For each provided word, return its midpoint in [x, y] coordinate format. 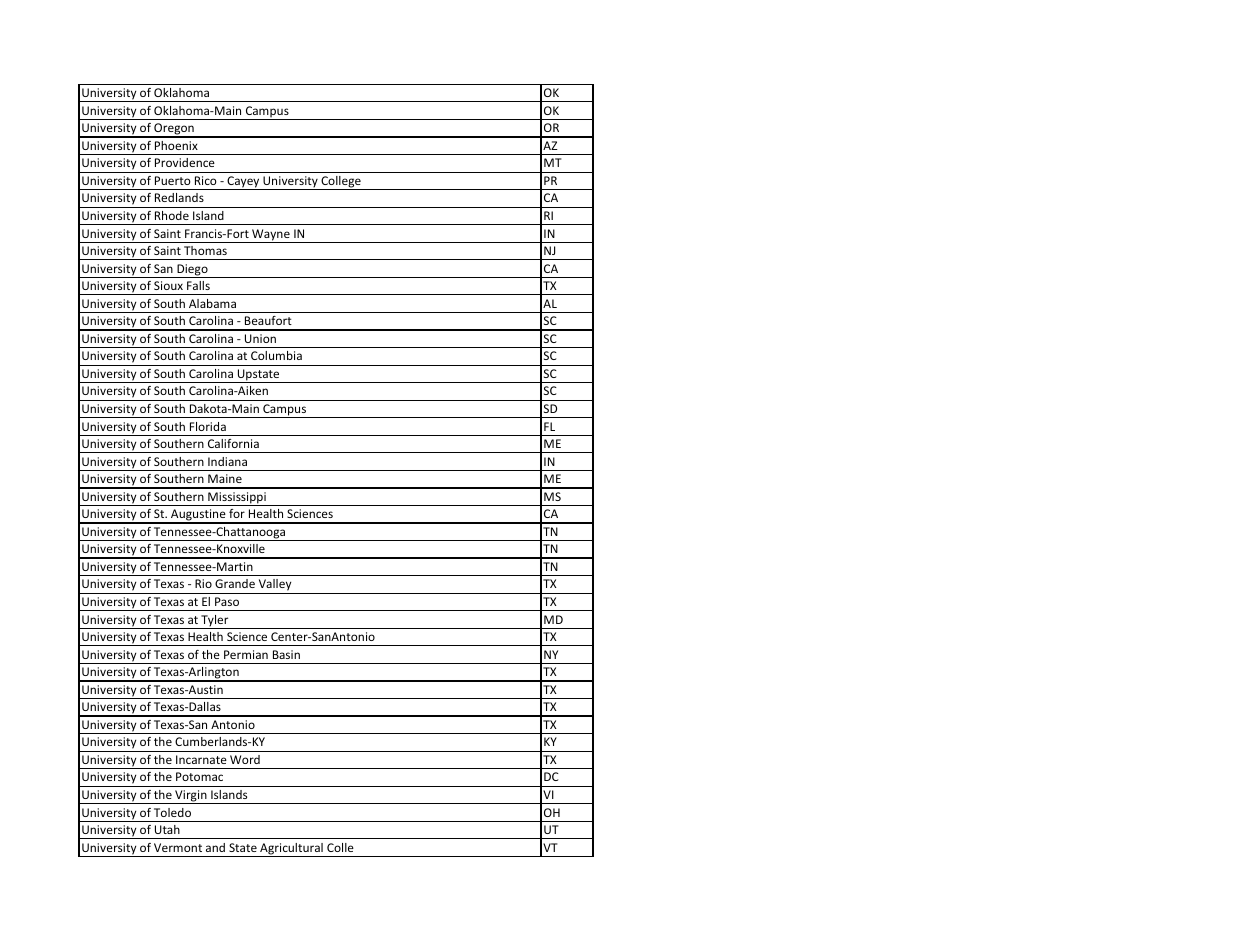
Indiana [227, 461]
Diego [192, 271]
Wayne [271, 236]
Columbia [276, 355]
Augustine [198, 516]
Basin [286, 654]
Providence [185, 162]
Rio [203, 583]
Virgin [191, 797]
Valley [275, 586]
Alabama [212, 303]
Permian [246, 654]
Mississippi [237, 499]
